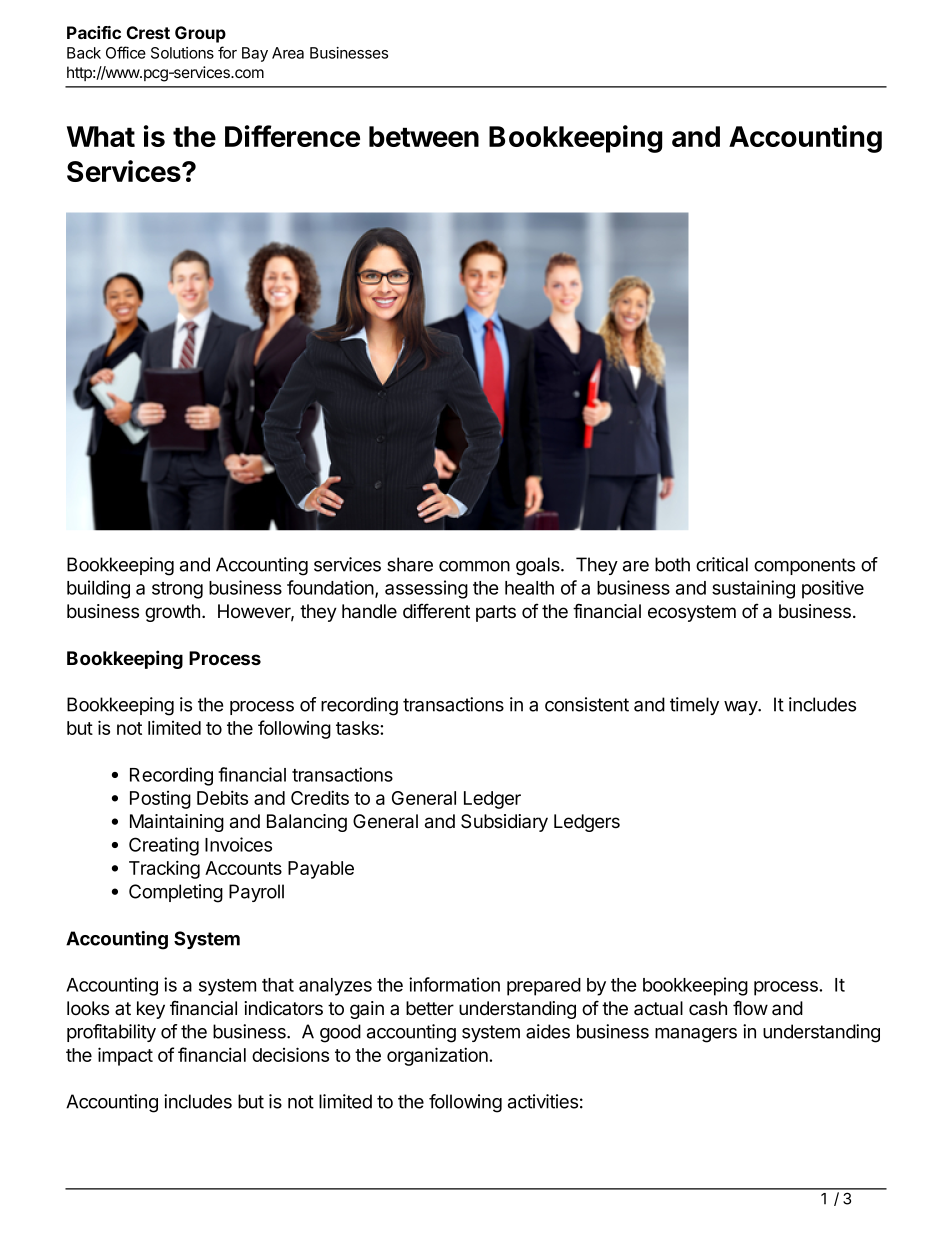  What do you see at coordinates (358, 728) in the screenshot?
I see `tasks` at bounding box center [358, 728].
